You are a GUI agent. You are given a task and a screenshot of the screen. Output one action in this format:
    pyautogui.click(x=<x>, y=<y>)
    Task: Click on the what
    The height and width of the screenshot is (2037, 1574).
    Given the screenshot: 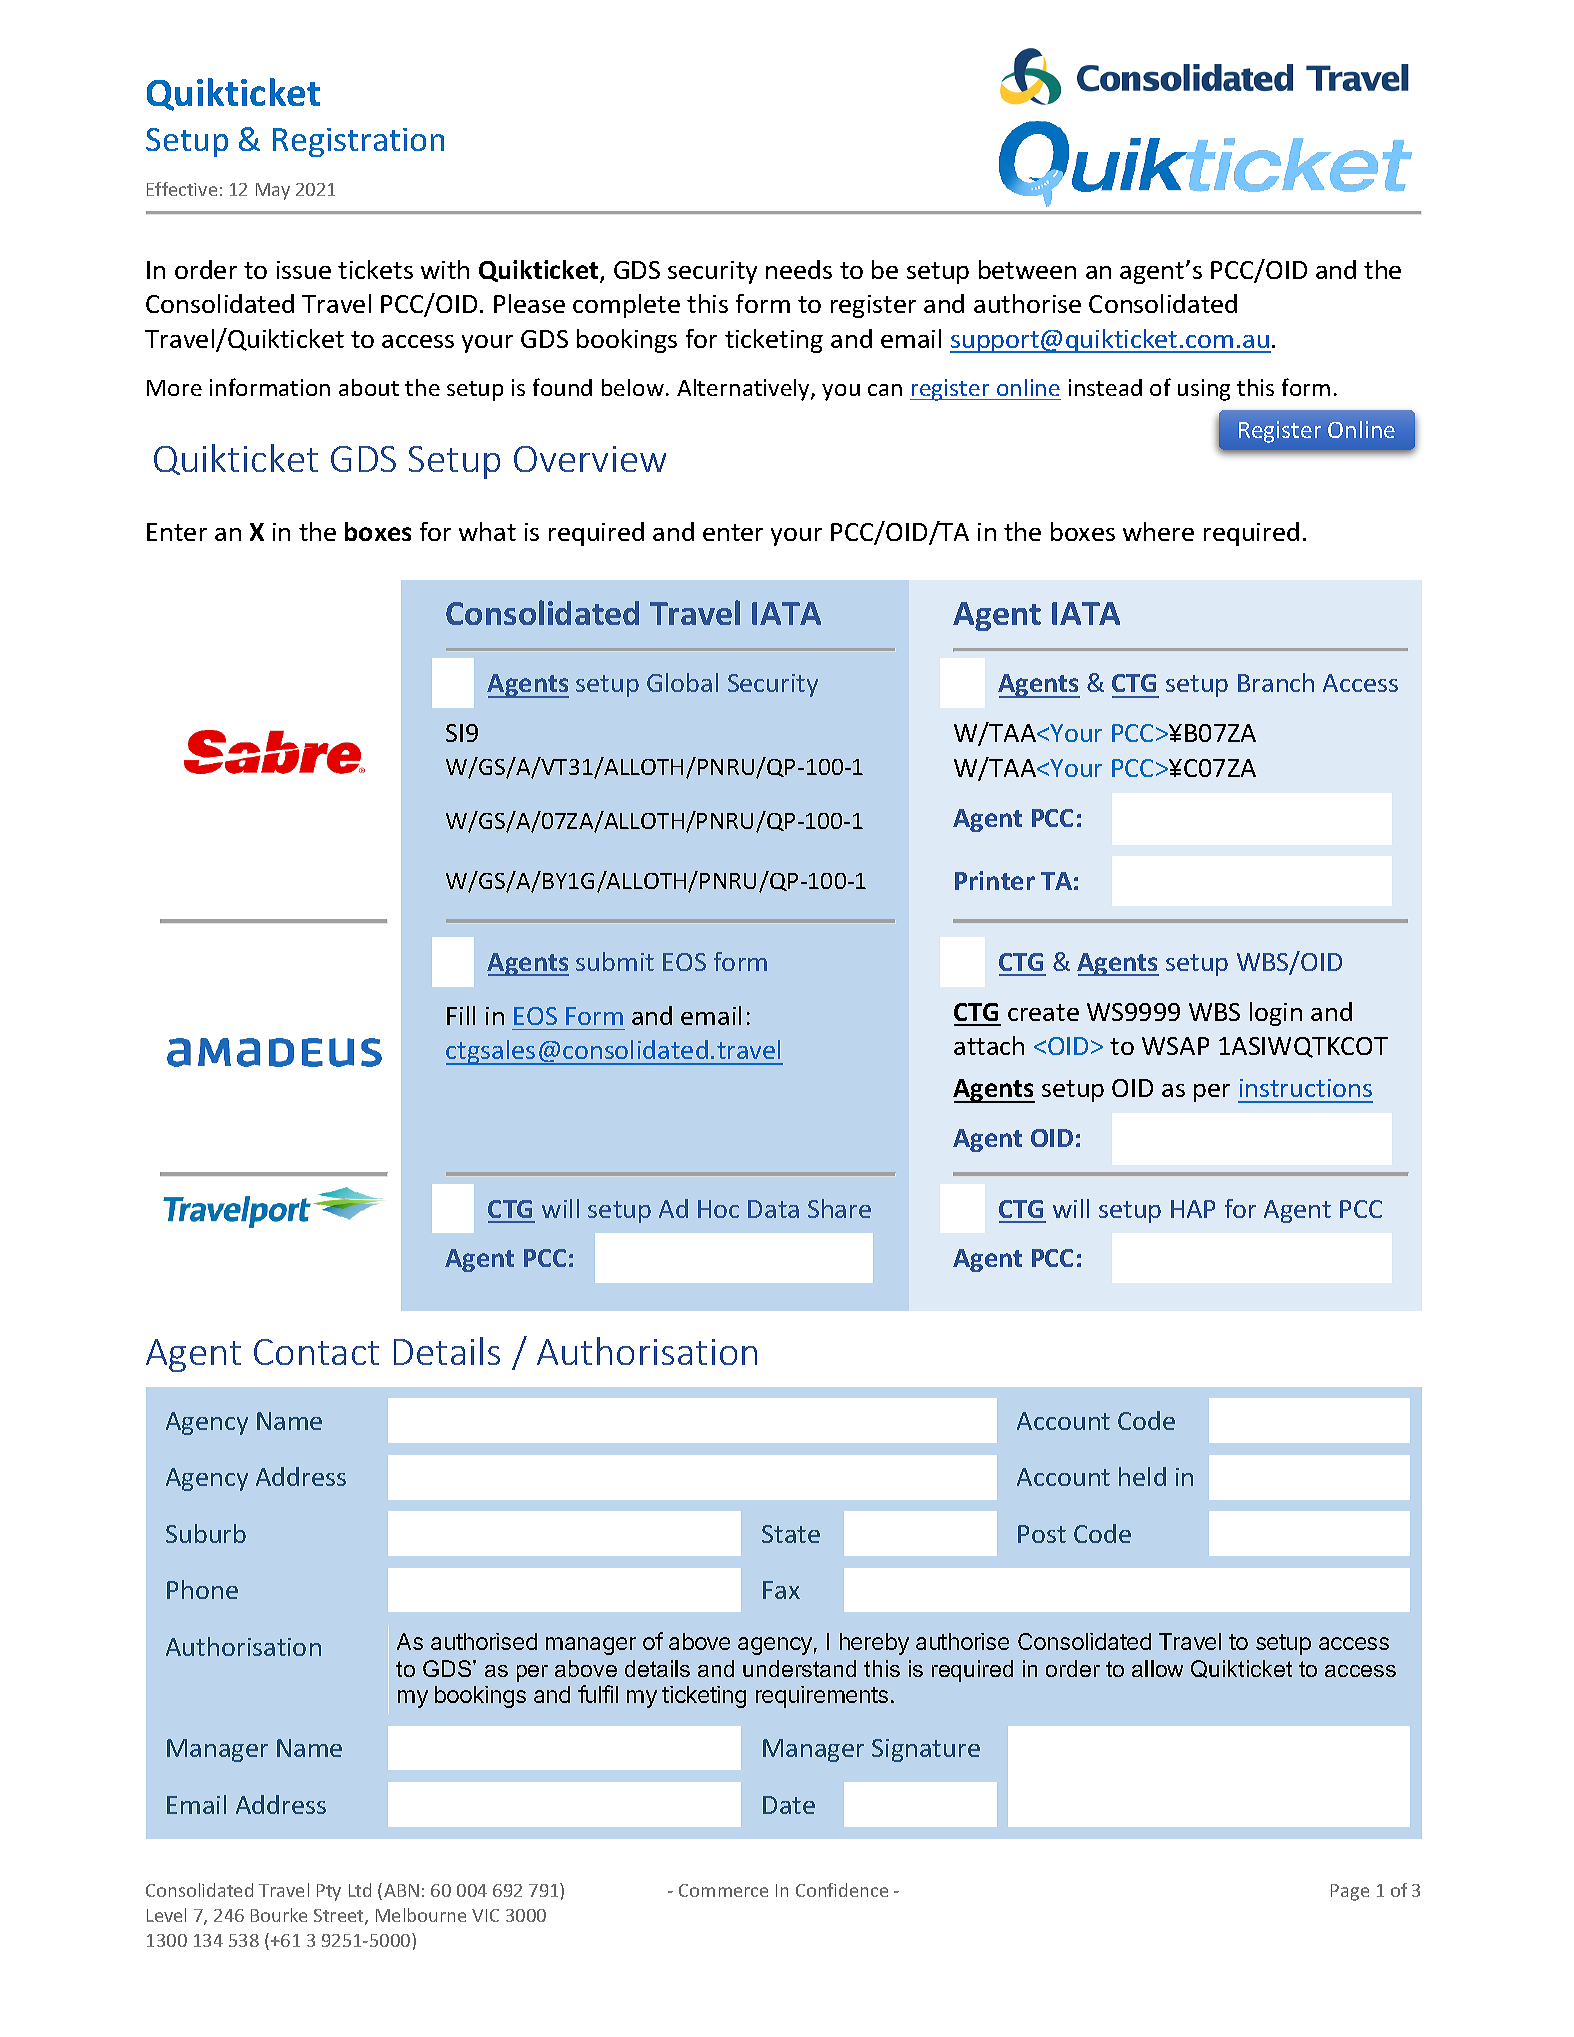 What is the action you would take?
    pyautogui.click(x=487, y=531)
